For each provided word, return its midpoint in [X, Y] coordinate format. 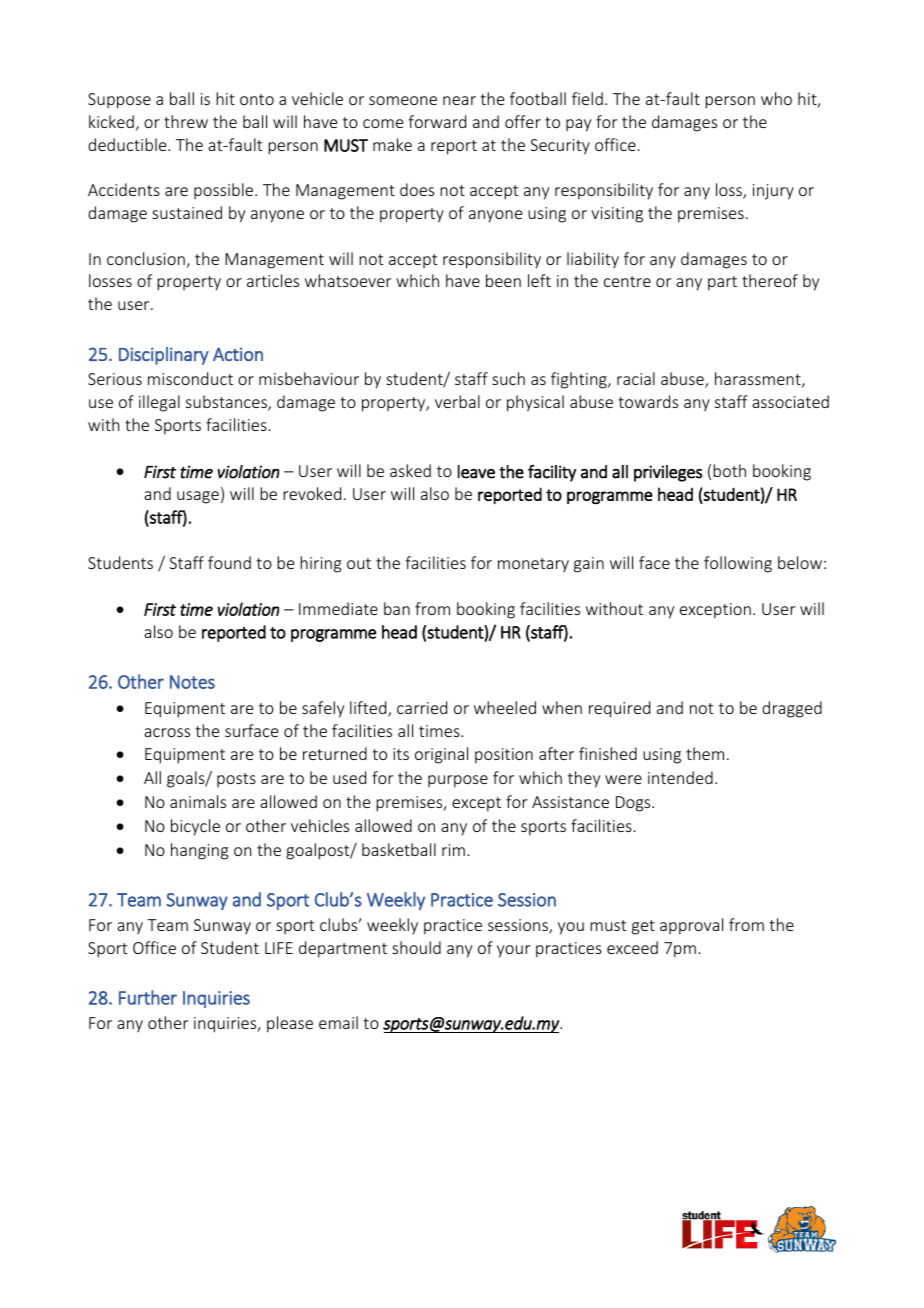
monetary [533, 565]
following [738, 564]
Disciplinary [164, 356]
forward [437, 121]
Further [148, 997]
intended [680, 777]
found [229, 562]
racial [636, 378]
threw [186, 121]
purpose [458, 781]
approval [691, 926]
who [776, 98]
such [508, 378]
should [416, 947]
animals [198, 801]
